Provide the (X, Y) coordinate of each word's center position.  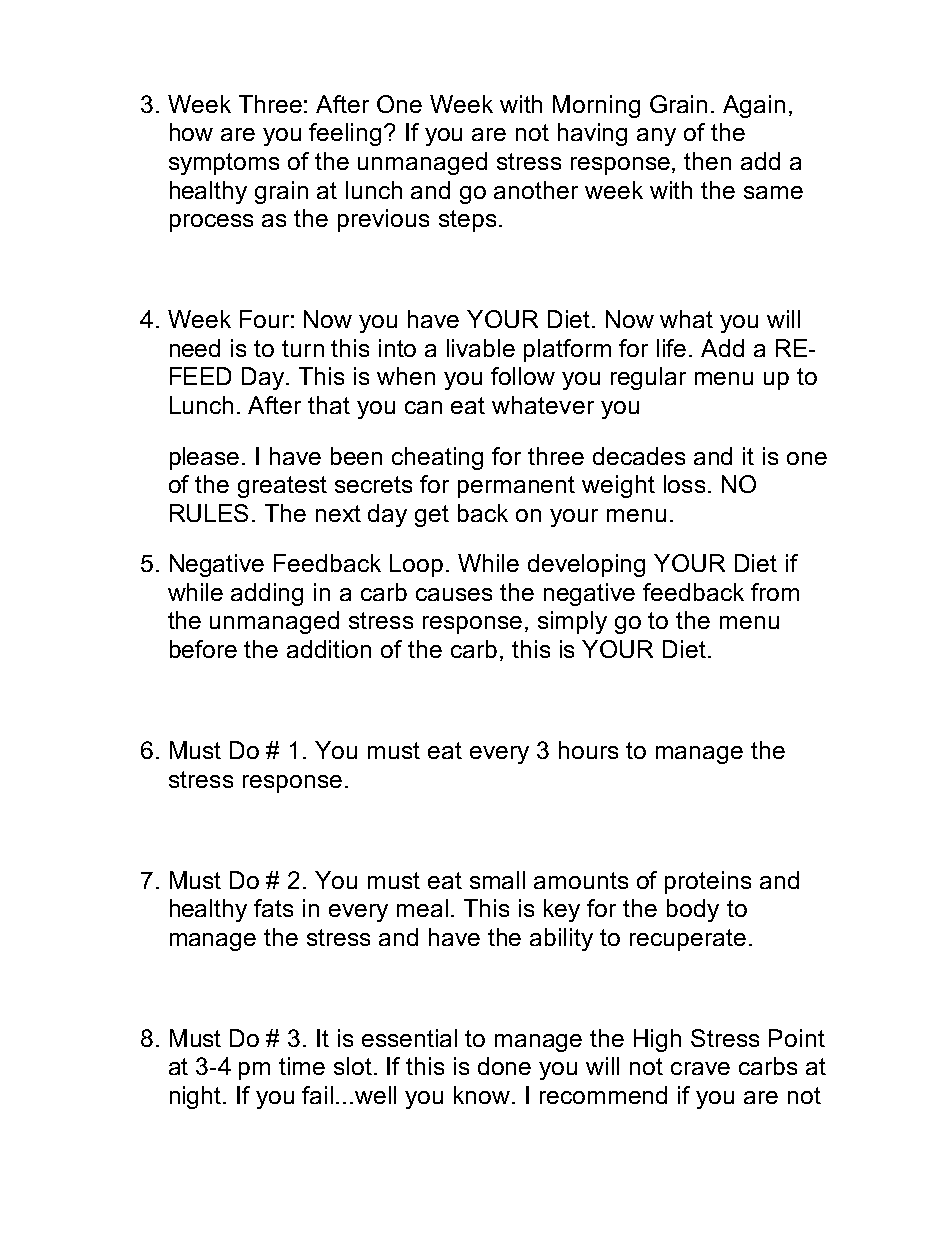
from (775, 592)
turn (303, 348)
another (536, 190)
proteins (708, 882)
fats (273, 908)
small (497, 880)
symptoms (224, 164)
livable (481, 348)
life (671, 348)
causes (454, 594)
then (707, 161)
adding (267, 594)
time (302, 1066)
